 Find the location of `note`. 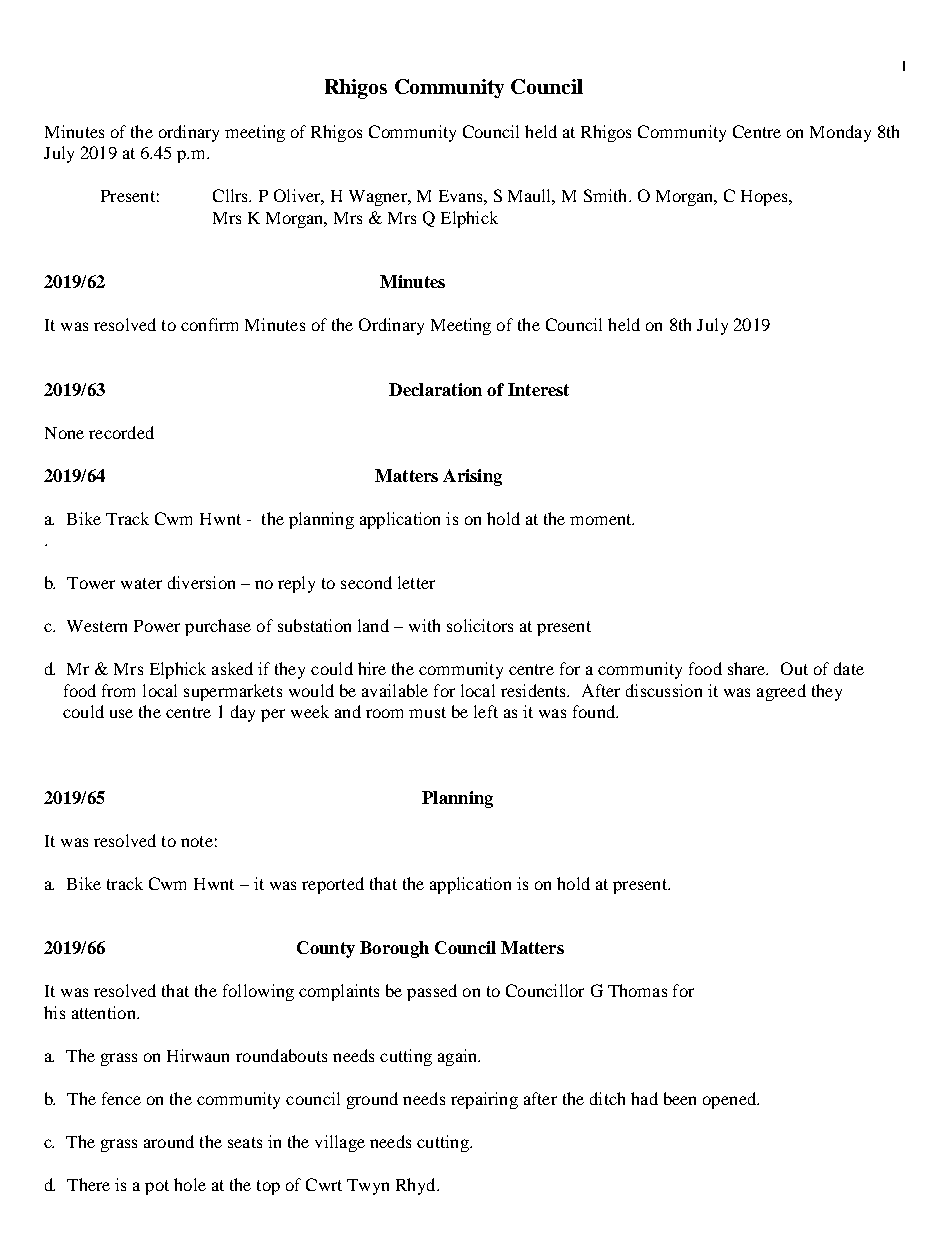

note is located at coordinates (197, 841).
